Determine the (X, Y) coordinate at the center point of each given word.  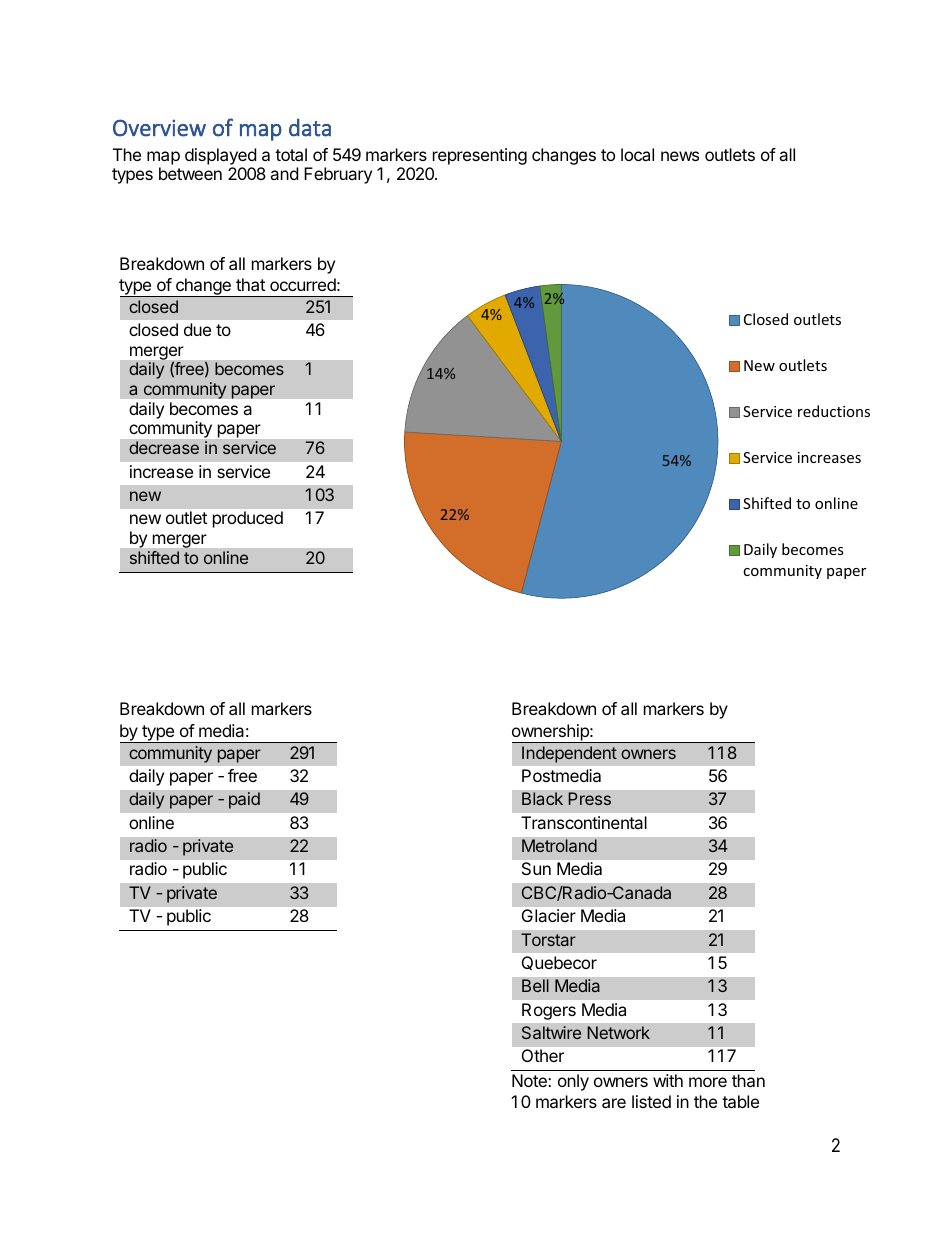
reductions (834, 411)
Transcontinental (584, 822)
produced (248, 519)
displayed (220, 156)
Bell (535, 985)
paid (244, 800)
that (250, 284)
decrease (164, 447)
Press (590, 798)
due (197, 329)
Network (619, 1032)
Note (530, 1080)
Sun (536, 868)
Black (542, 798)
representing (480, 156)
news (680, 156)
